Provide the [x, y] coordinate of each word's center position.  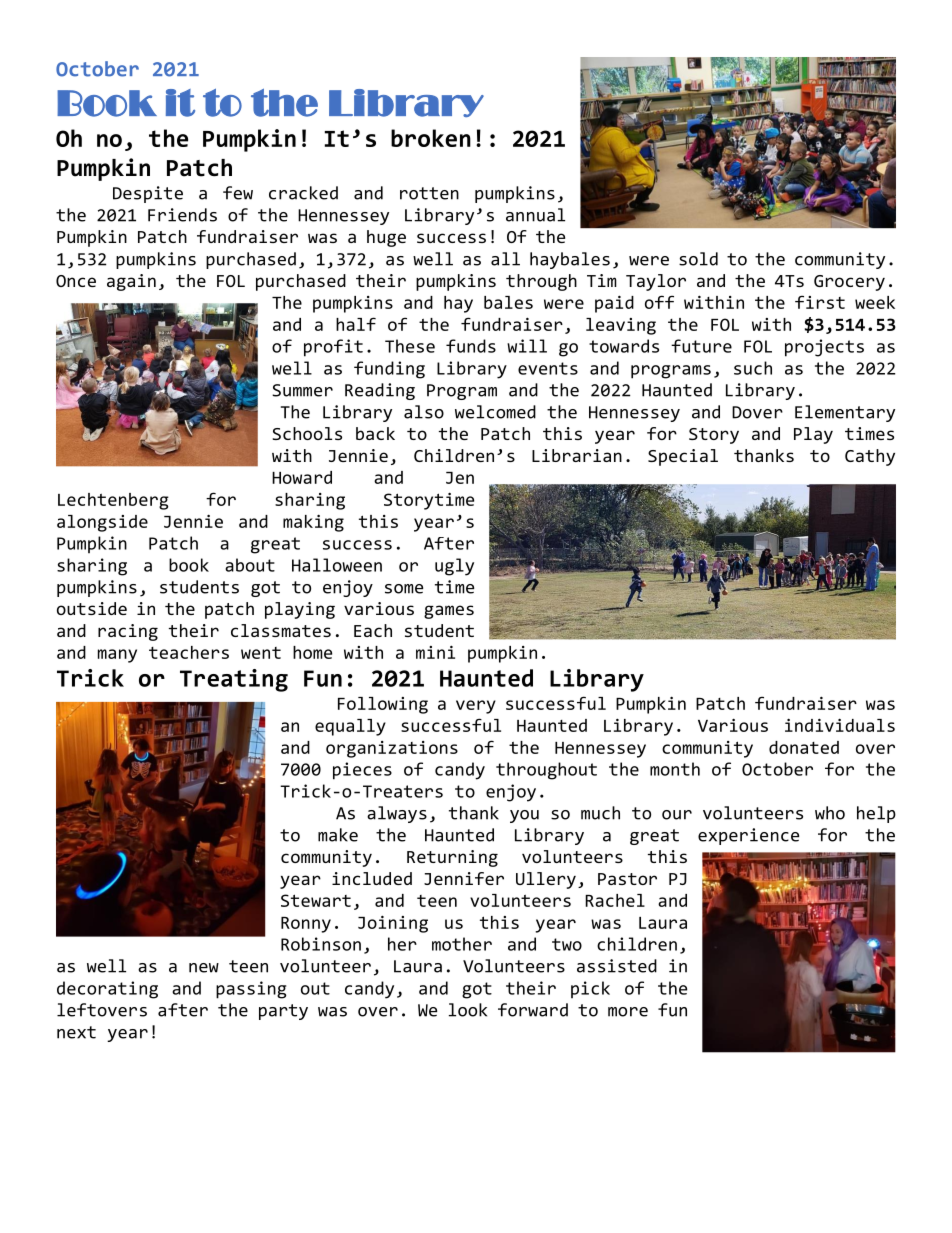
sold [698, 259]
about [250, 565]
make [338, 835]
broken [431, 138]
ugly [454, 567]
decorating [107, 990]
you [524, 816]
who [830, 813]
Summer [302, 390]
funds [471, 346]
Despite [148, 194]
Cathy [870, 457]
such [753, 368]
